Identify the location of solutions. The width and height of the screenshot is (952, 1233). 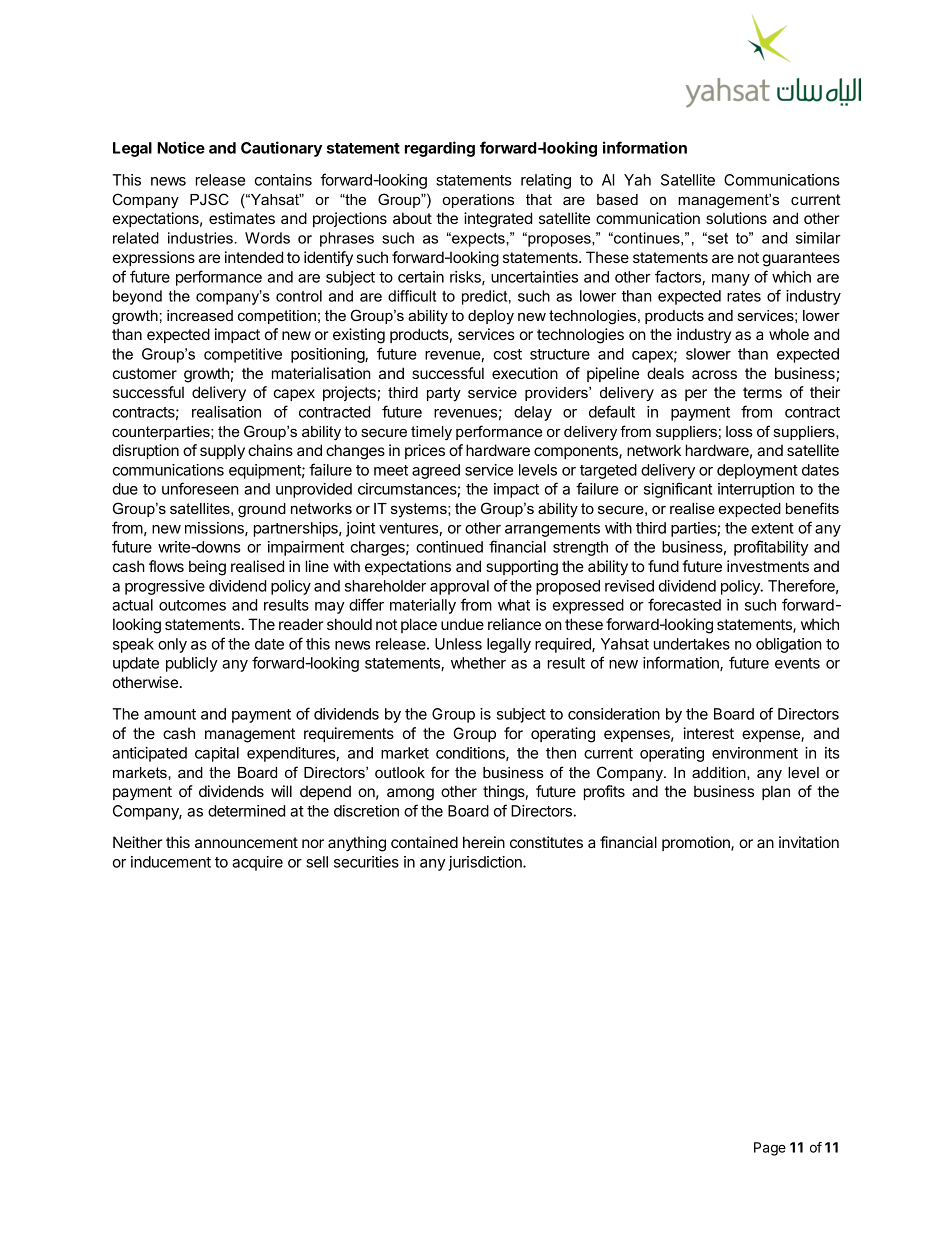
(736, 218).
